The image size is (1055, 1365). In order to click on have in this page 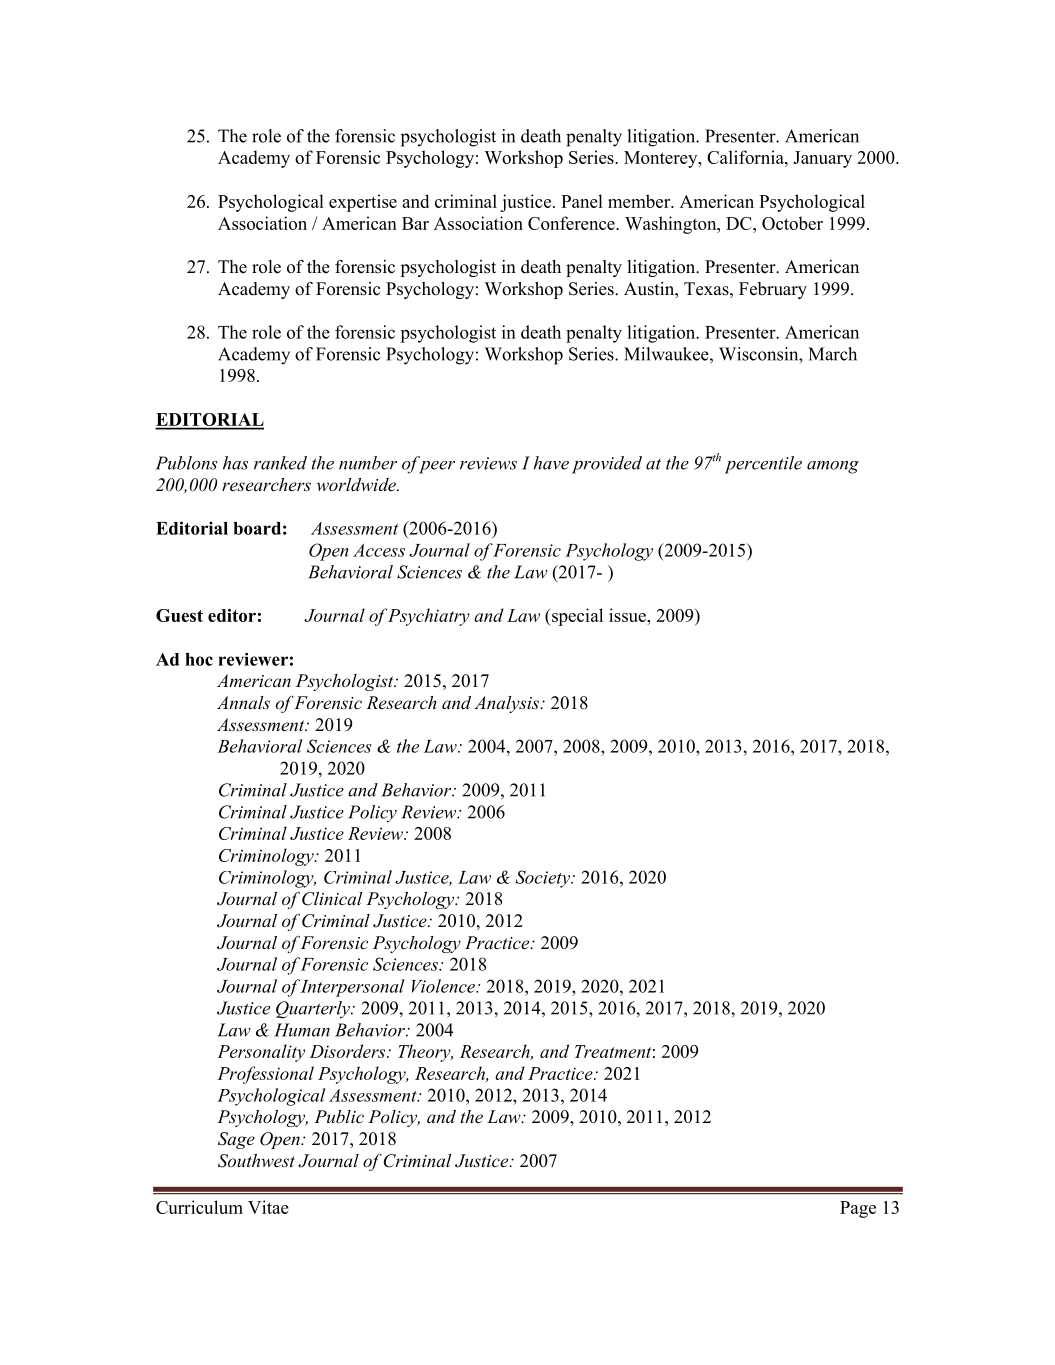, I will do `click(551, 463)`.
